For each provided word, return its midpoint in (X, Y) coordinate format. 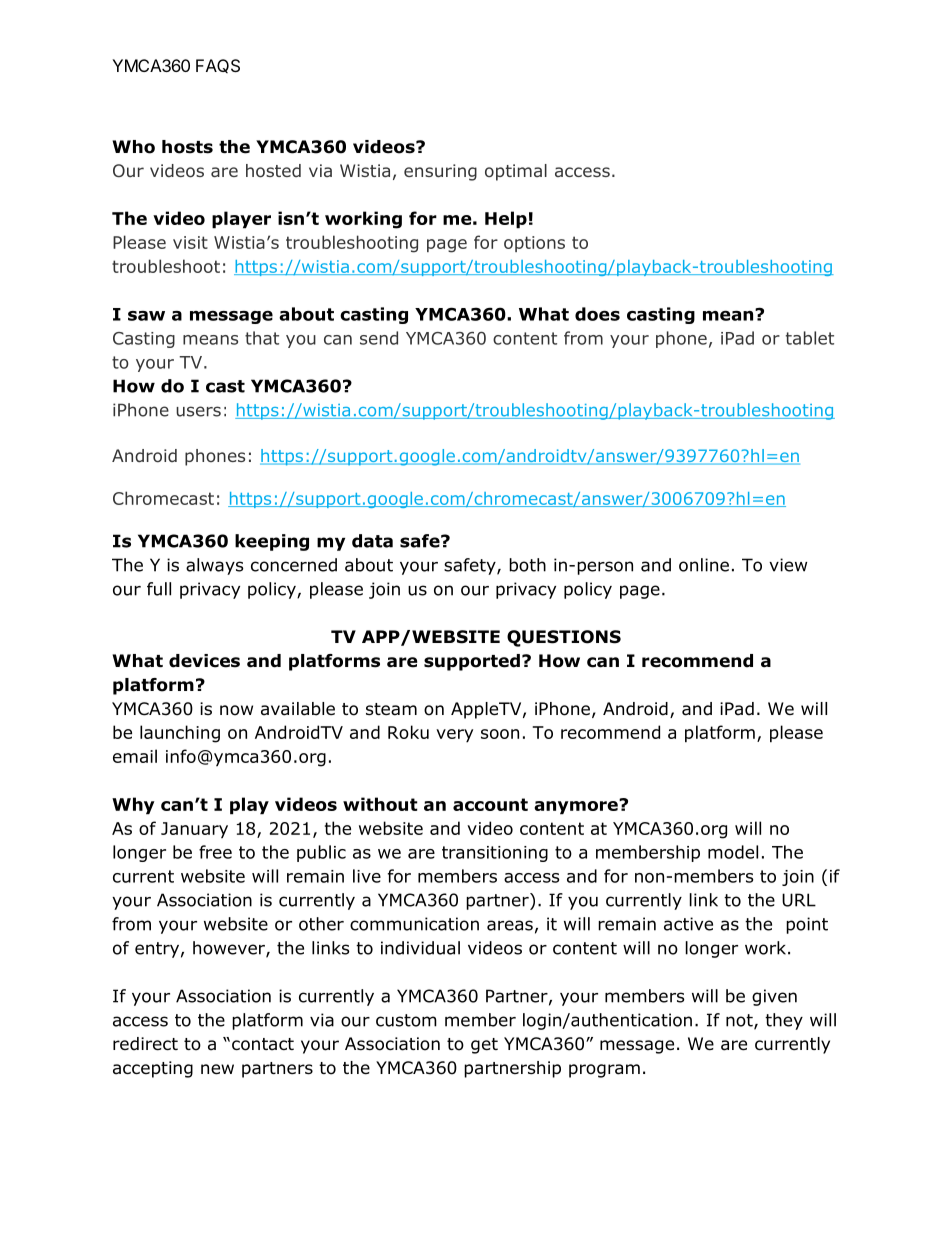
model (733, 852)
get (484, 1046)
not (740, 1021)
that (262, 338)
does (597, 314)
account (490, 804)
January (194, 830)
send (379, 338)
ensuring (440, 172)
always (215, 566)
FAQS (218, 66)
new (217, 1069)
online (704, 565)
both (527, 565)
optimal (516, 172)
